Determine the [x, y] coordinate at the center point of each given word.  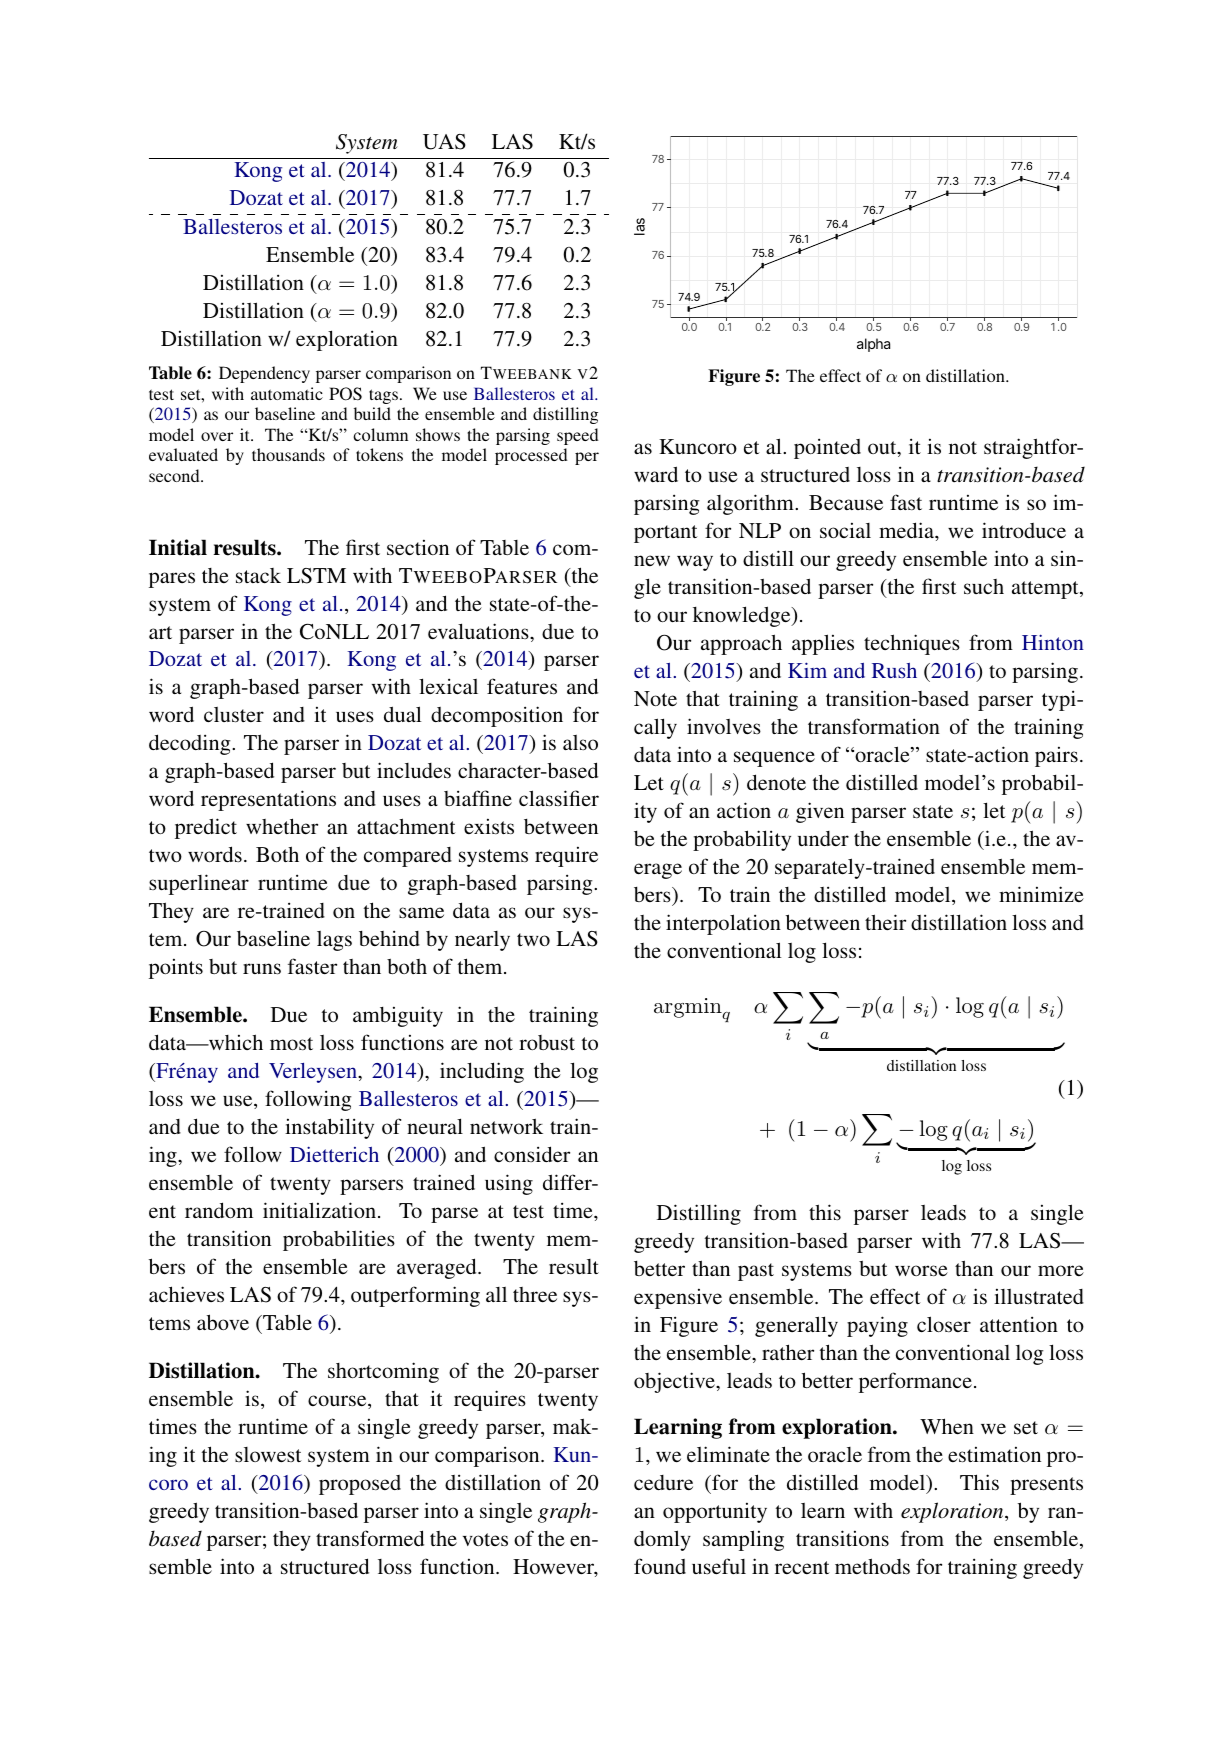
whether [282, 826]
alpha [873, 345]
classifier [559, 798]
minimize [1041, 894]
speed [578, 436]
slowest [268, 1454]
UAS [444, 142]
